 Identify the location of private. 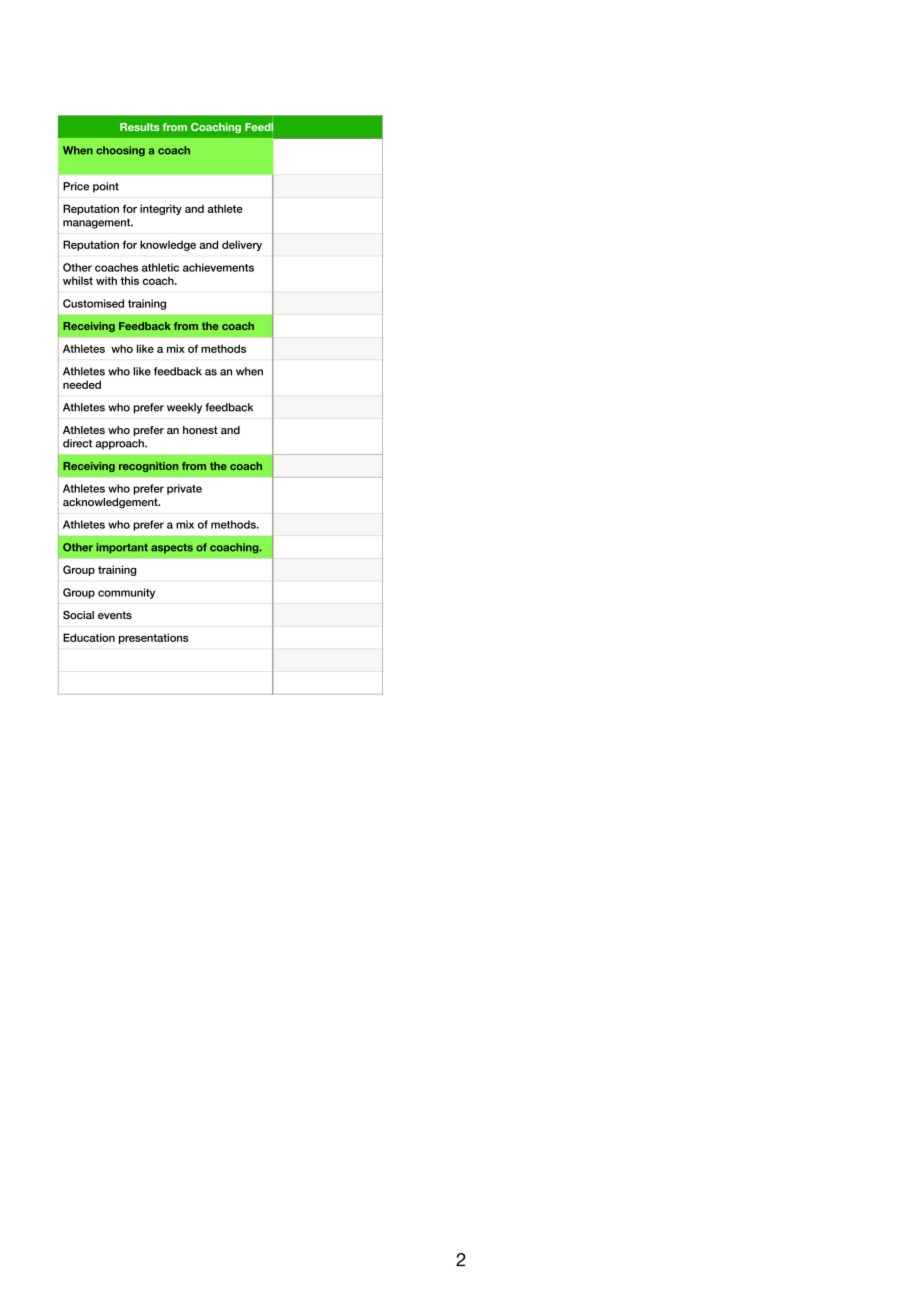
(184, 489).
